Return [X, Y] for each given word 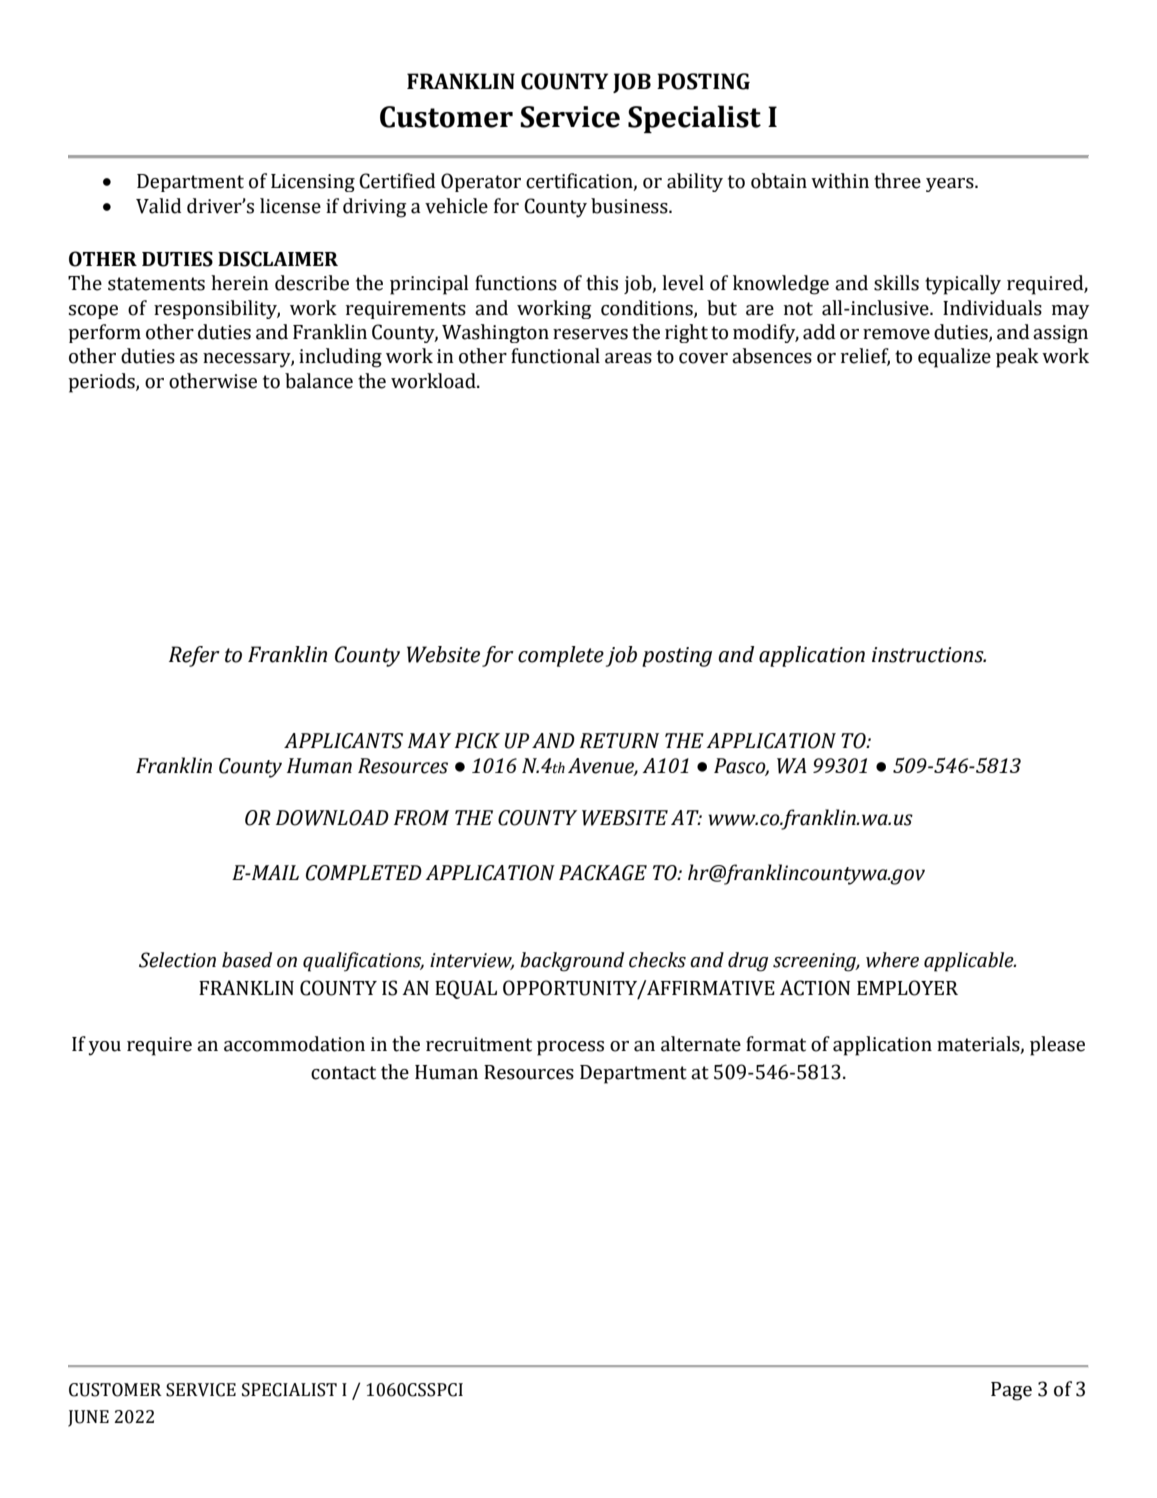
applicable [970, 962]
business [630, 206]
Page [1011, 1391]
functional [555, 356]
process [570, 1048]
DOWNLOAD [332, 818]
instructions [929, 655]
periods [102, 383]
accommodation [294, 1044]
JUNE [88, 1418]
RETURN [619, 741]
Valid [158, 206]
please [1057, 1046]
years [951, 185]
